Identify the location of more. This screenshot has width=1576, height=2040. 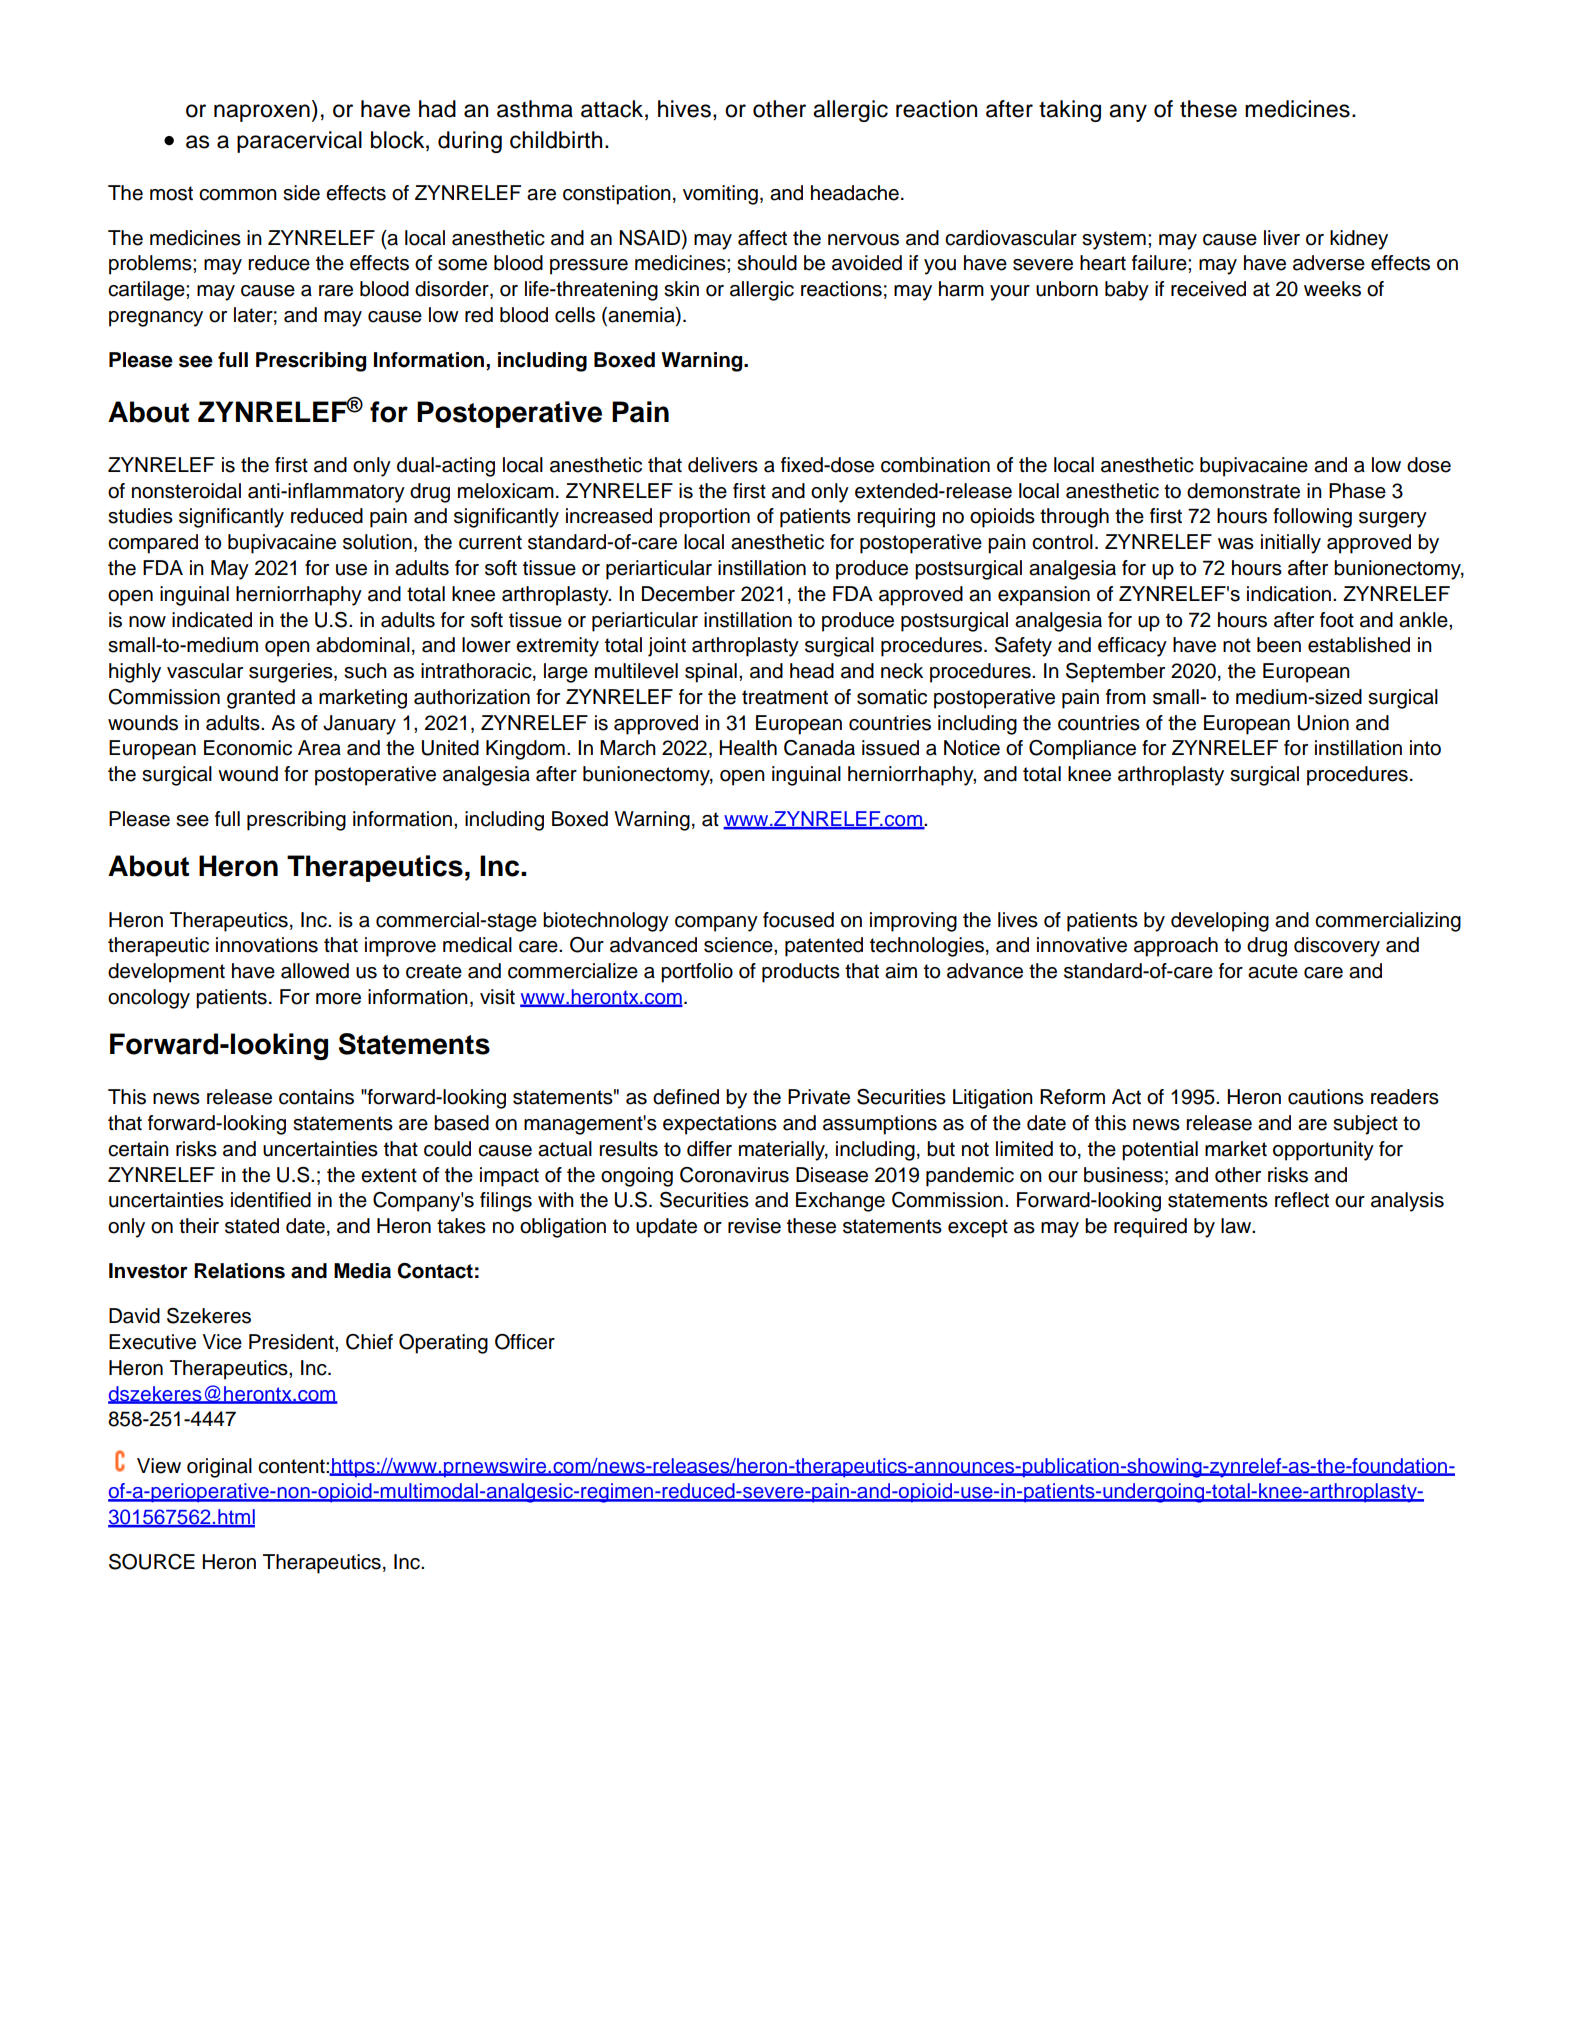
(338, 999).
